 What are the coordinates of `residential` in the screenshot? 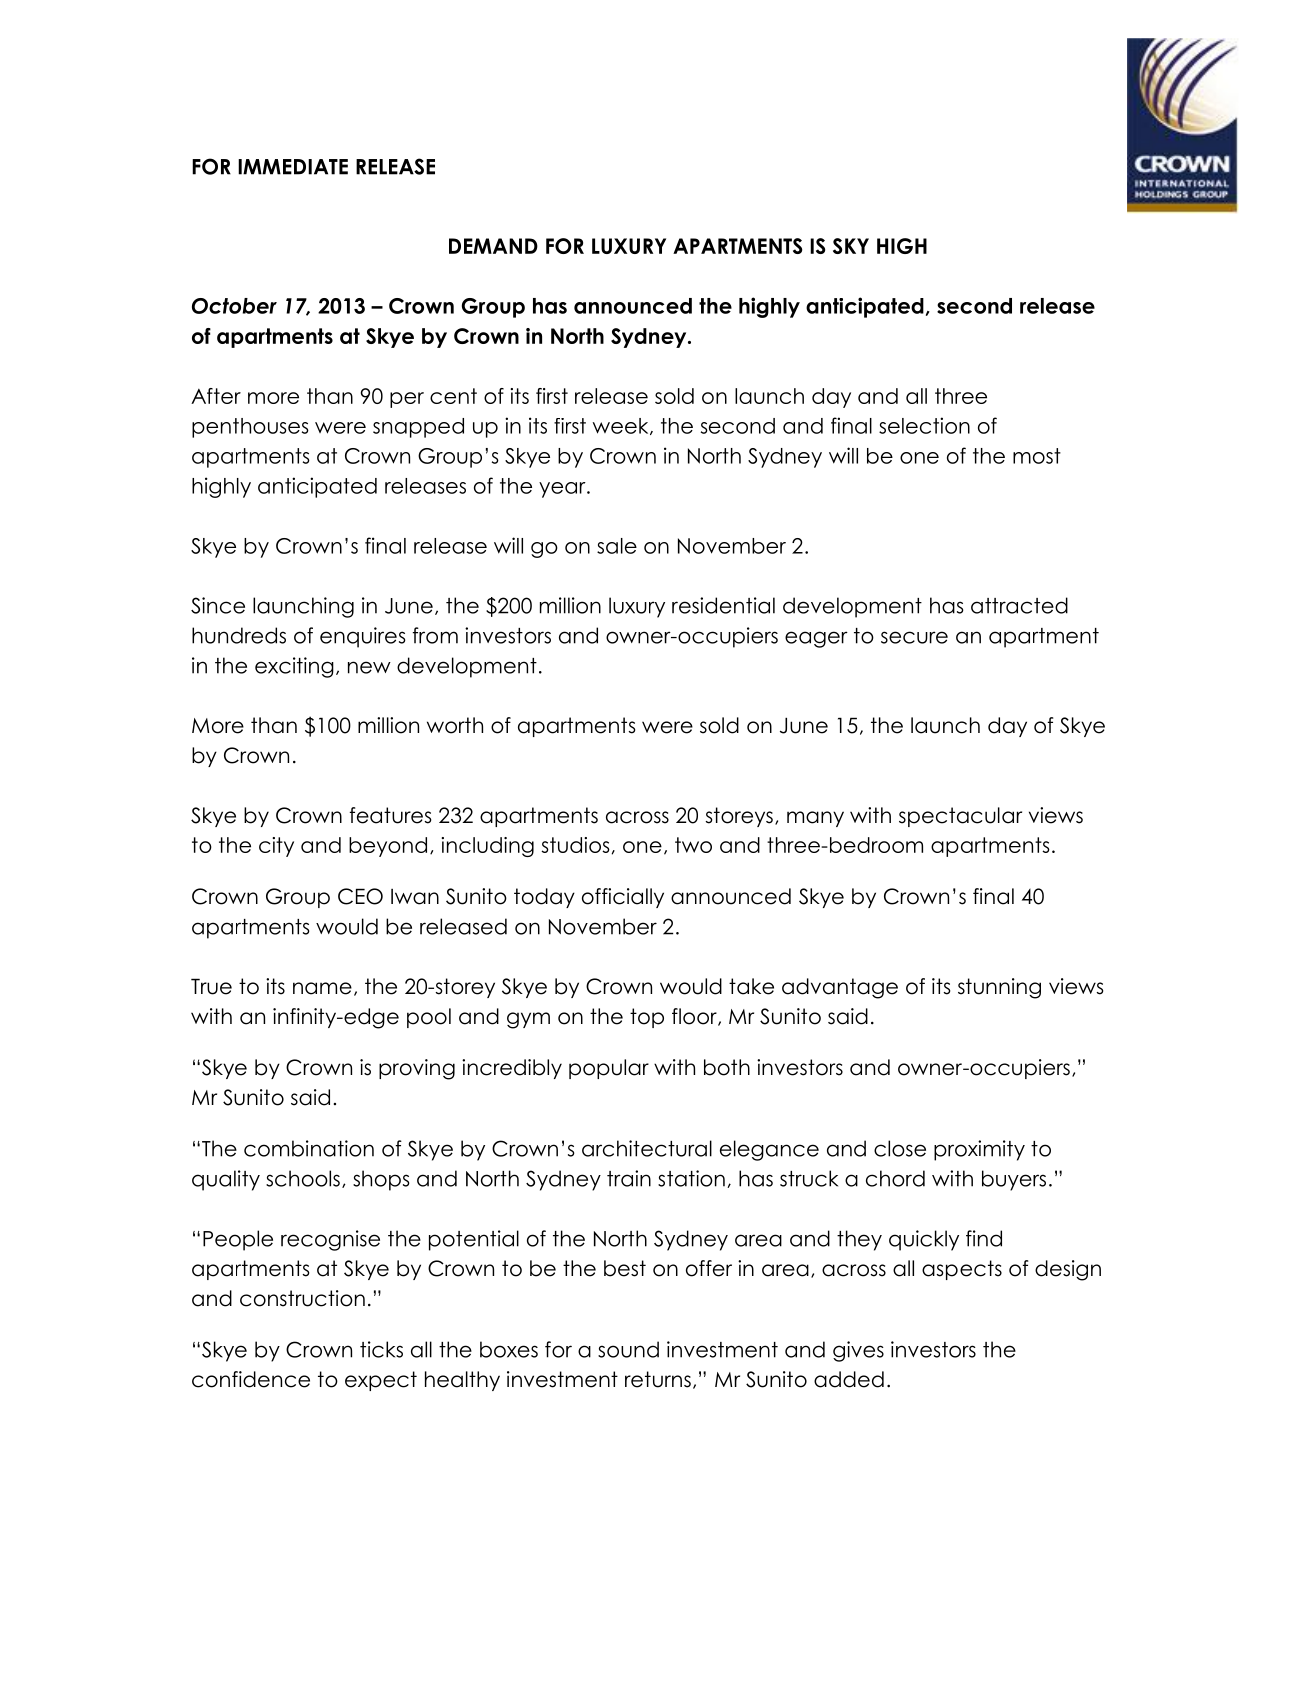 It's located at (723, 605).
